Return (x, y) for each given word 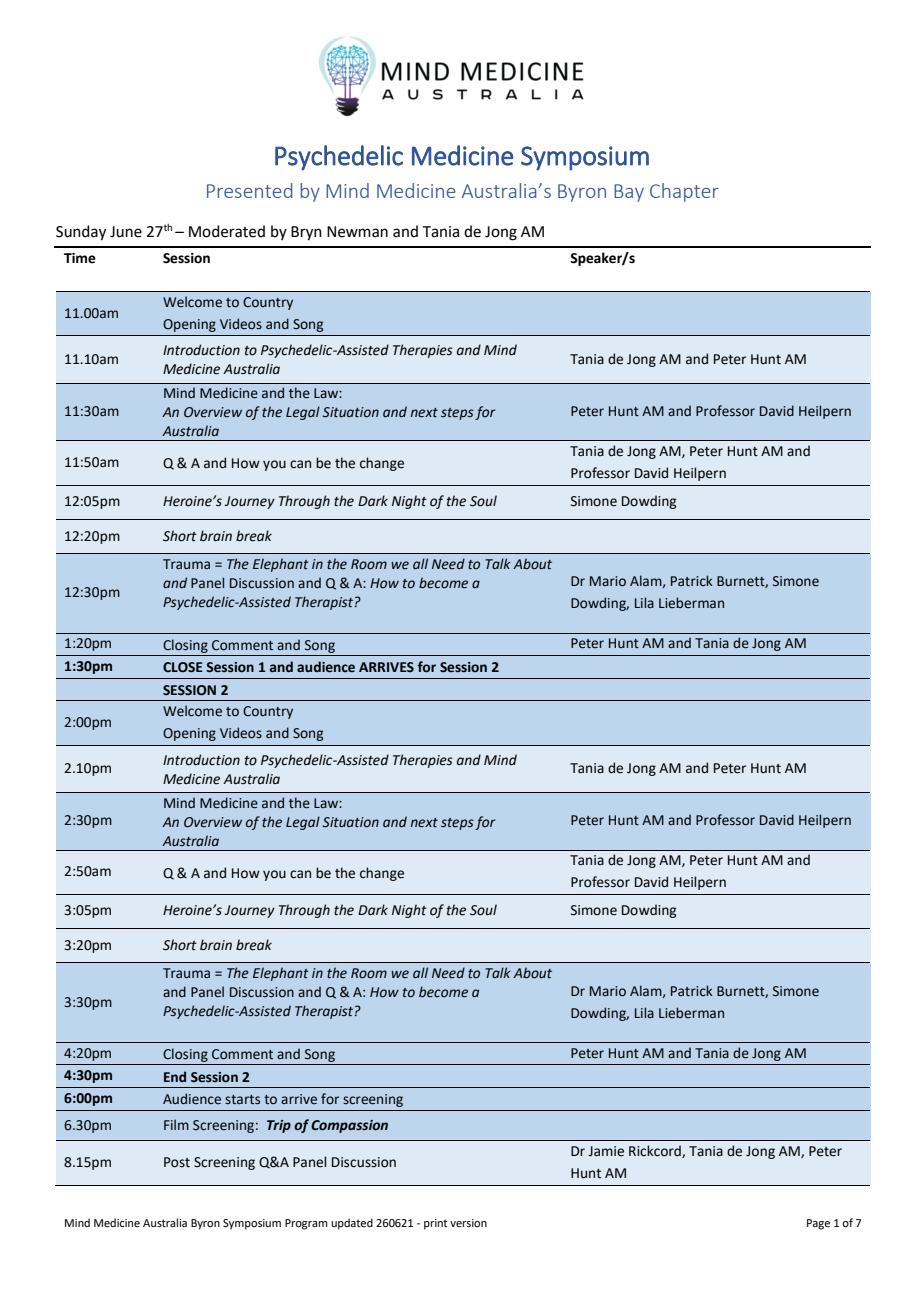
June (126, 232)
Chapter (684, 192)
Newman (357, 232)
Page (818, 1224)
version (468, 1223)
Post (177, 1162)
